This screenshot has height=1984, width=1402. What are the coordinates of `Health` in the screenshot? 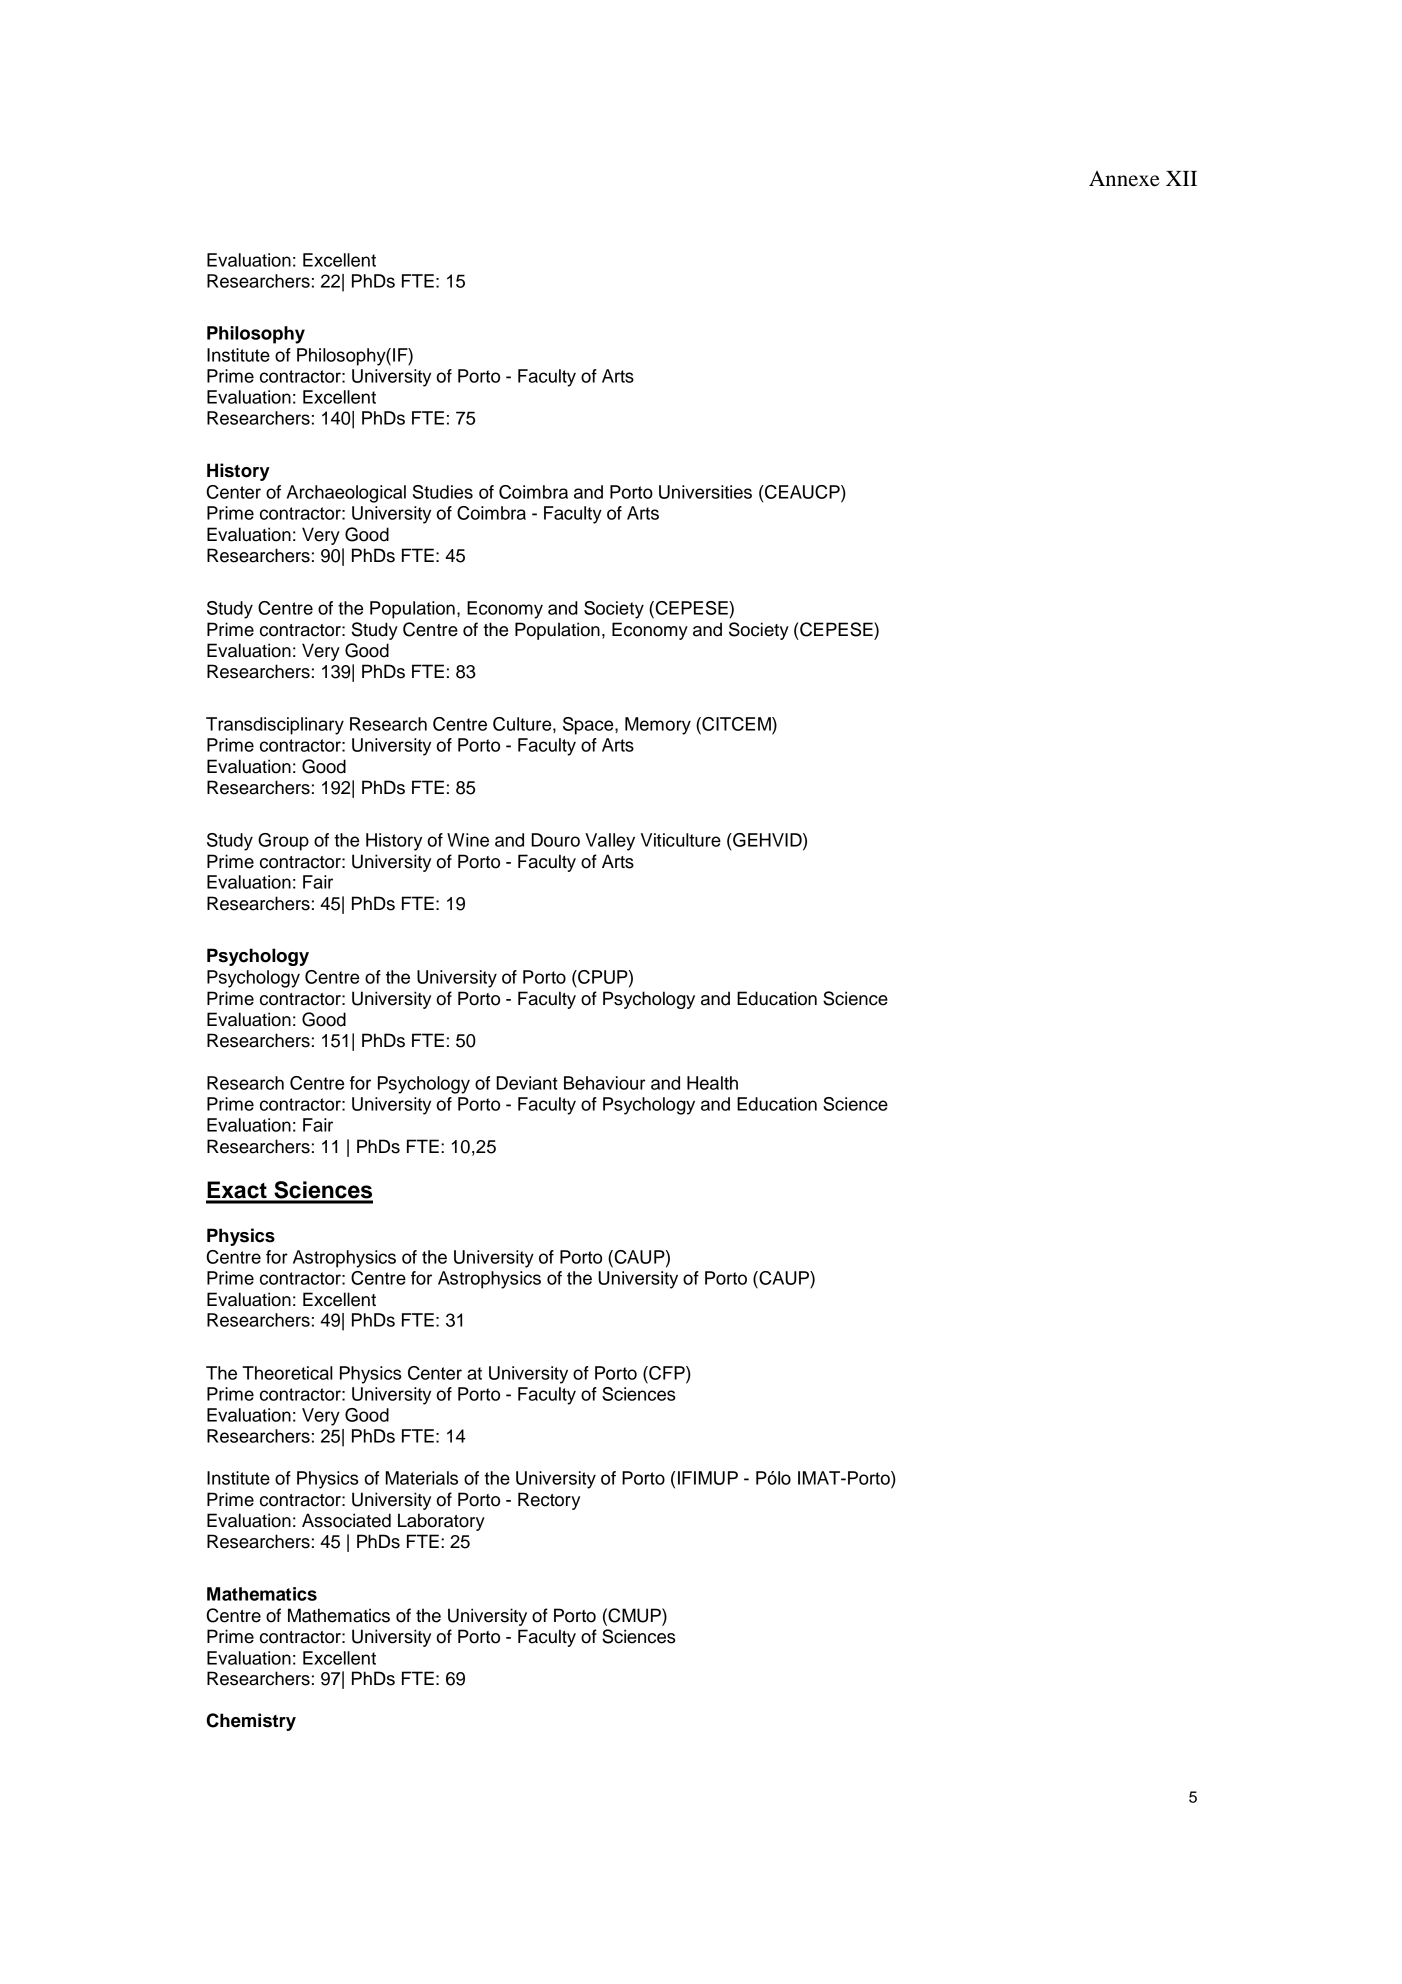 It's located at (712, 1083).
